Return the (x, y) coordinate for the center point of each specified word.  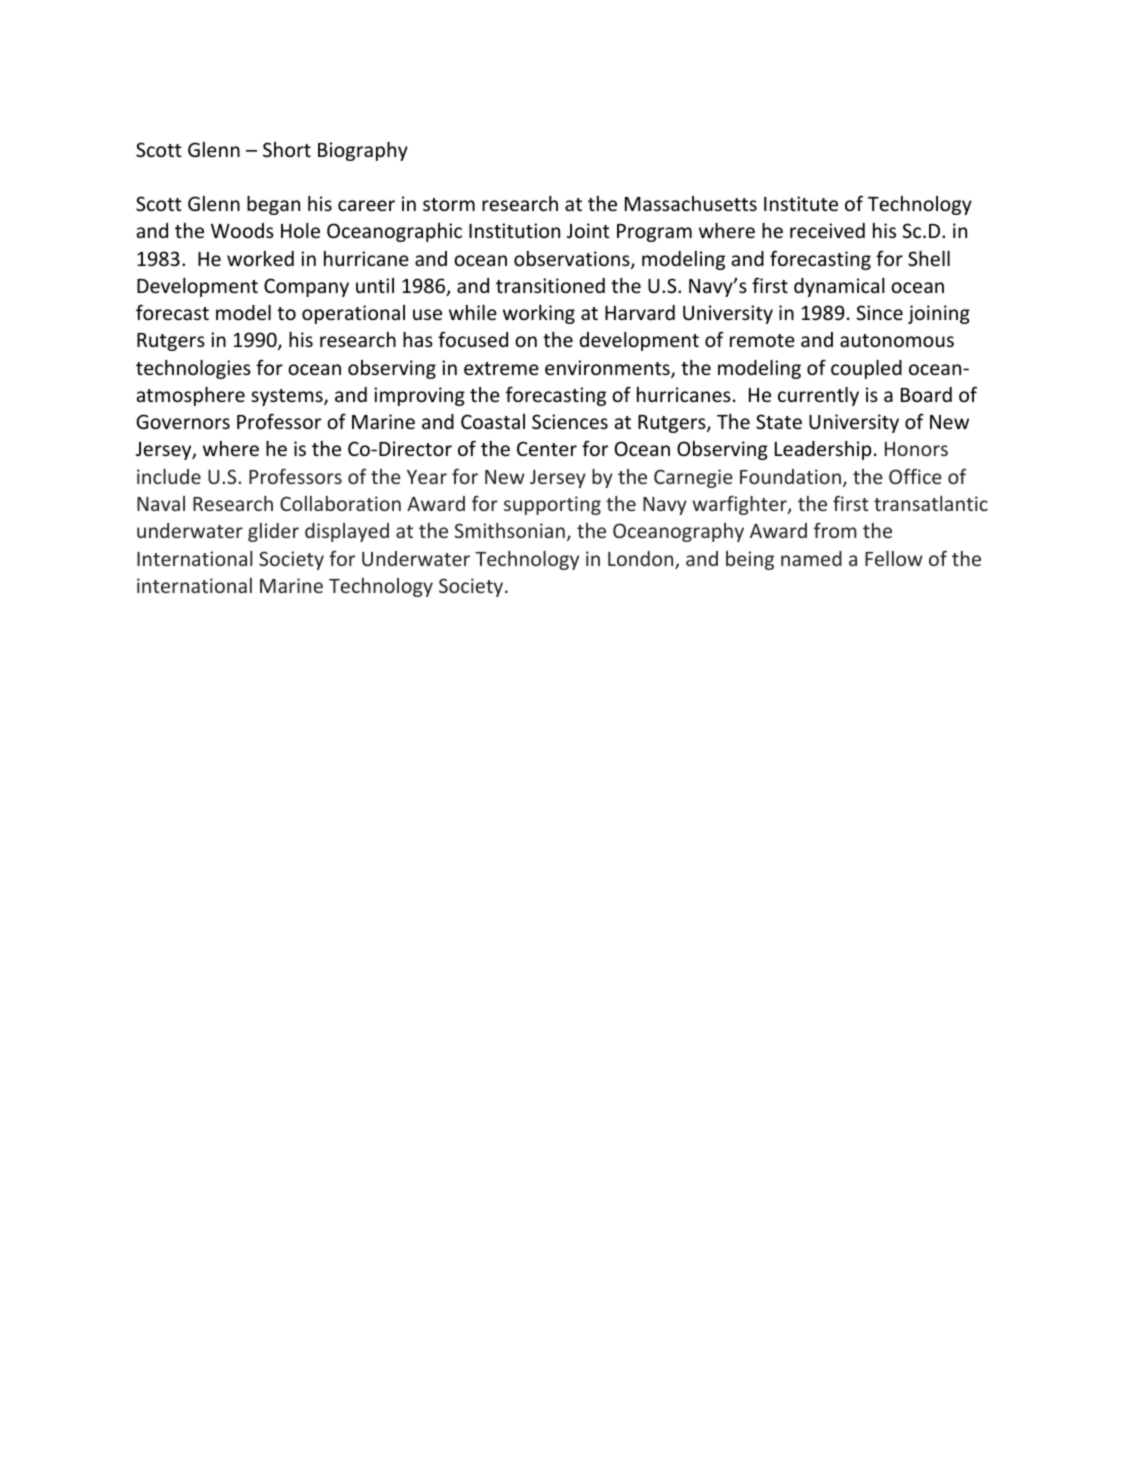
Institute (801, 203)
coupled (866, 369)
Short (287, 149)
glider (273, 532)
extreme (501, 368)
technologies (193, 369)
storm (449, 204)
